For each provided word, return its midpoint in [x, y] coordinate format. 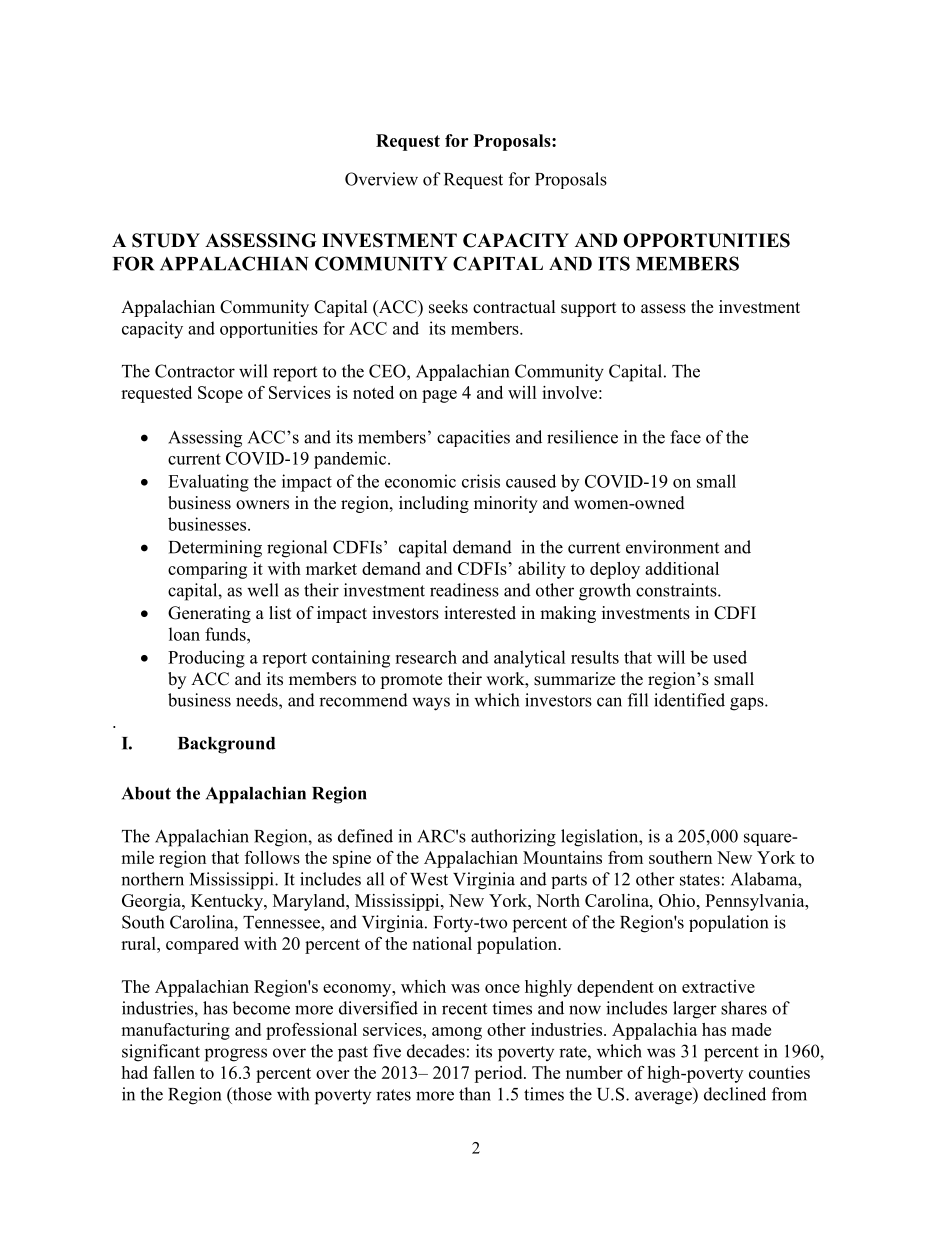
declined [735, 1094]
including [434, 504]
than [475, 1094]
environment [672, 547]
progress [236, 1055]
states [700, 880]
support [588, 309]
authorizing [513, 838]
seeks [448, 307]
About [146, 793]
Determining [215, 549]
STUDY [166, 240]
